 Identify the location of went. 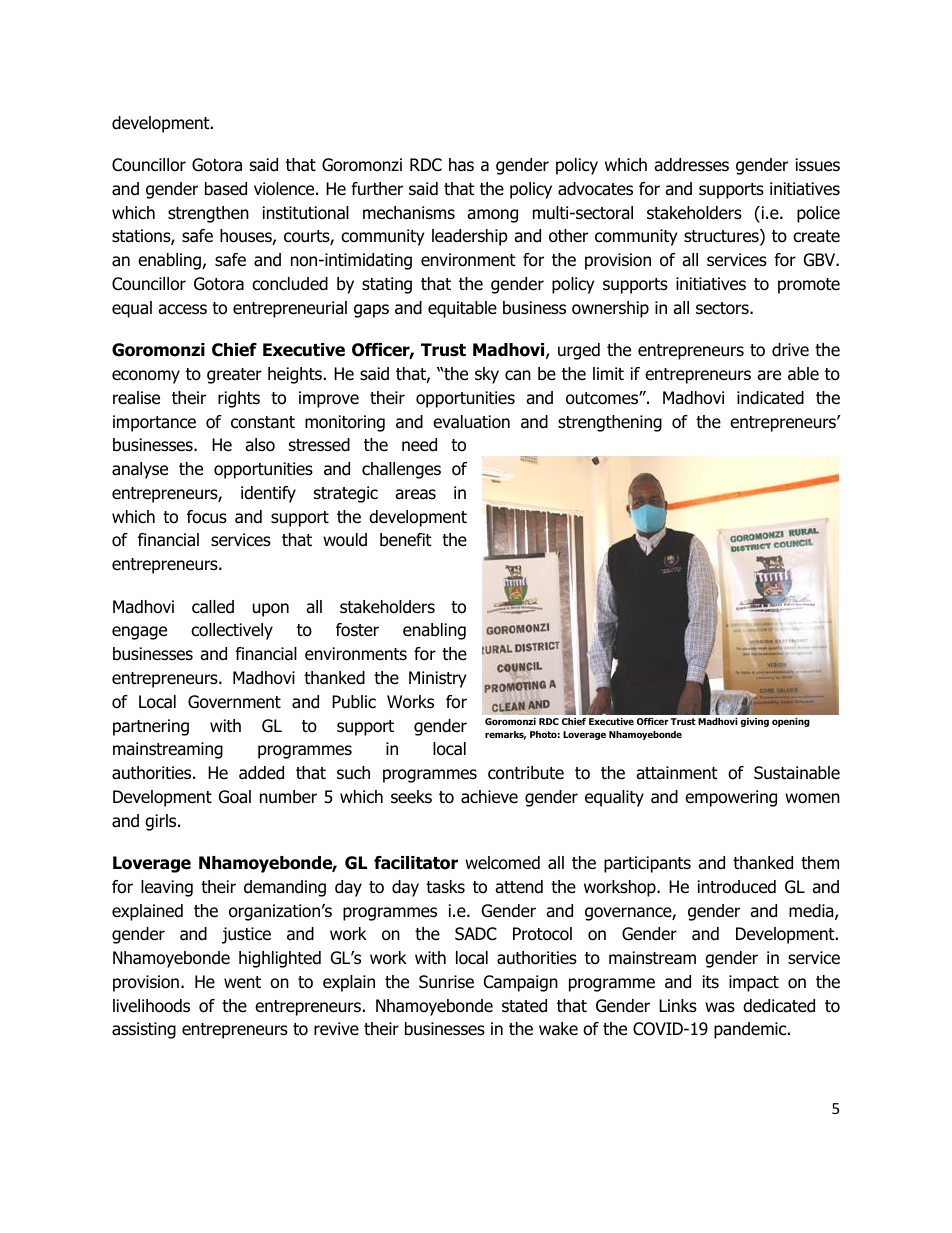
(242, 982).
